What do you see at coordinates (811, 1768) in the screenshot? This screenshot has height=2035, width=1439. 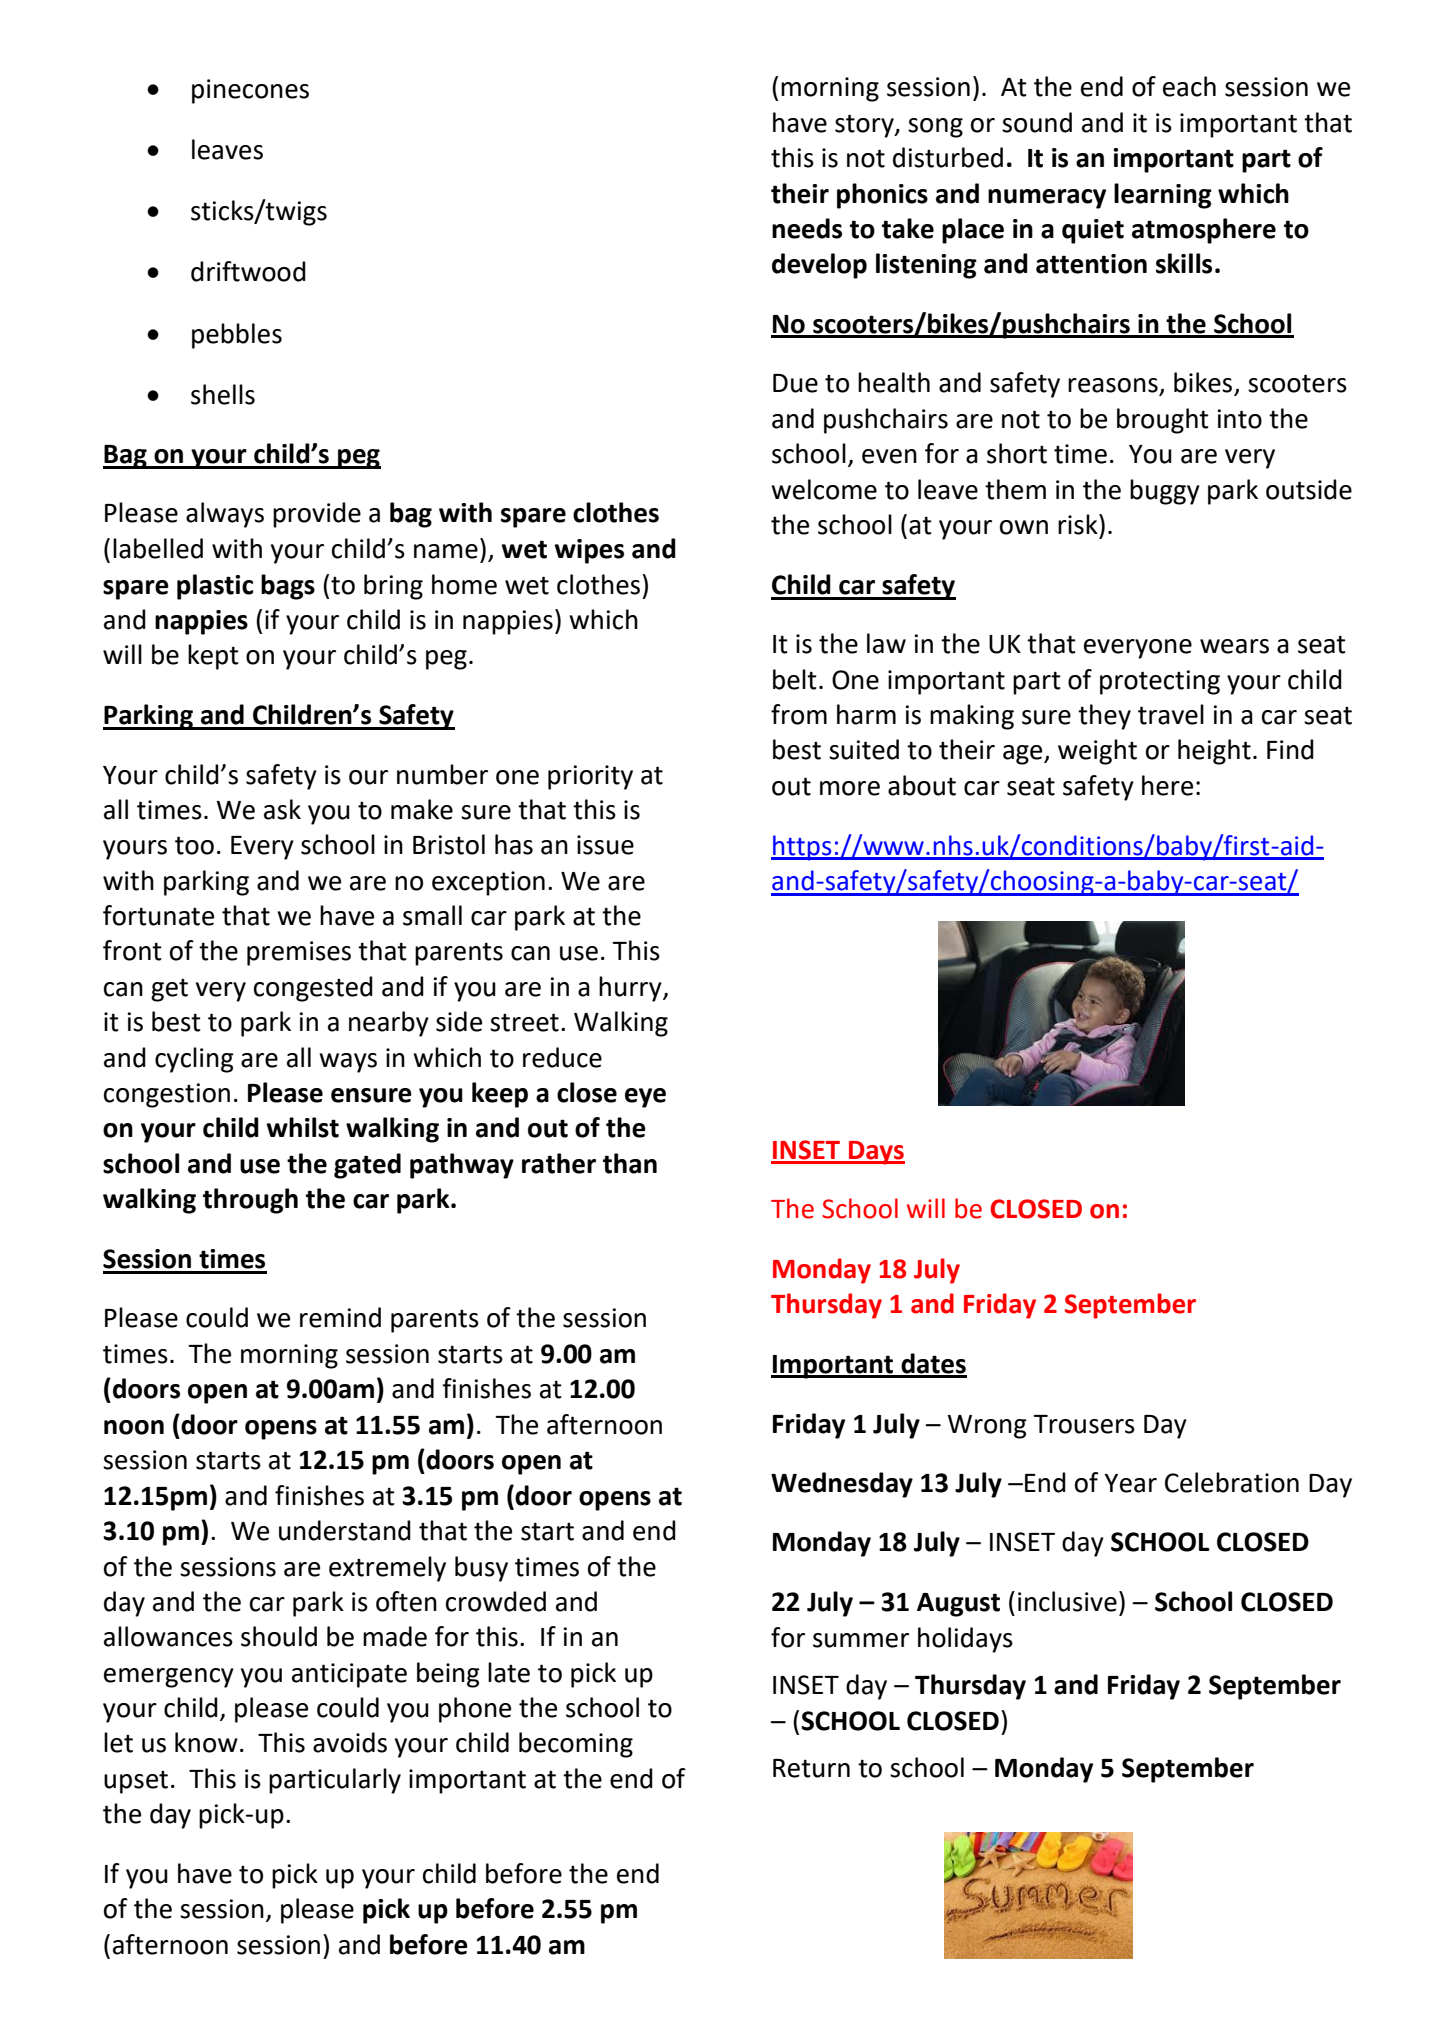 I see `Return` at bounding box center [811, 1768].
